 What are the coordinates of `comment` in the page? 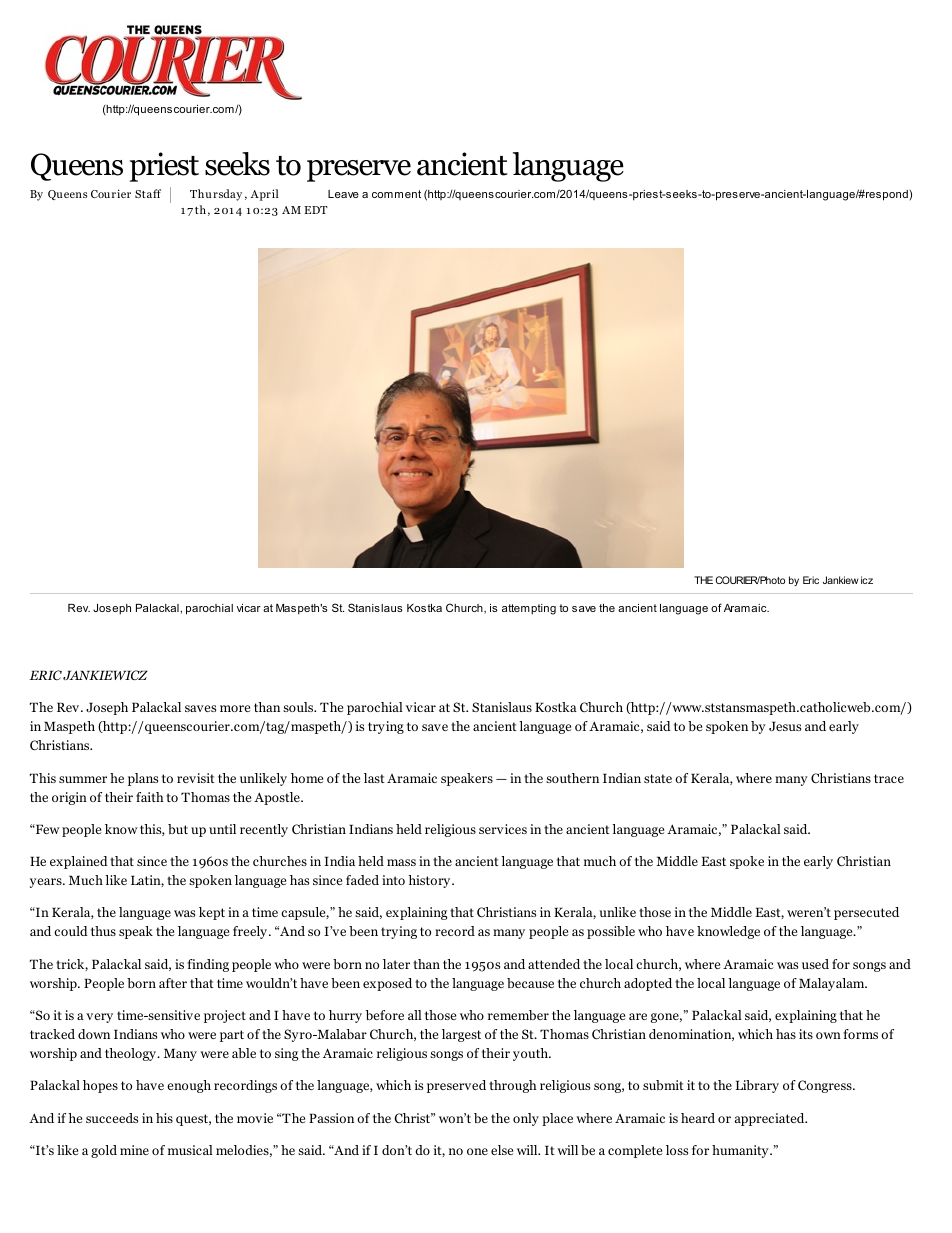 It's located at (396, 194).
